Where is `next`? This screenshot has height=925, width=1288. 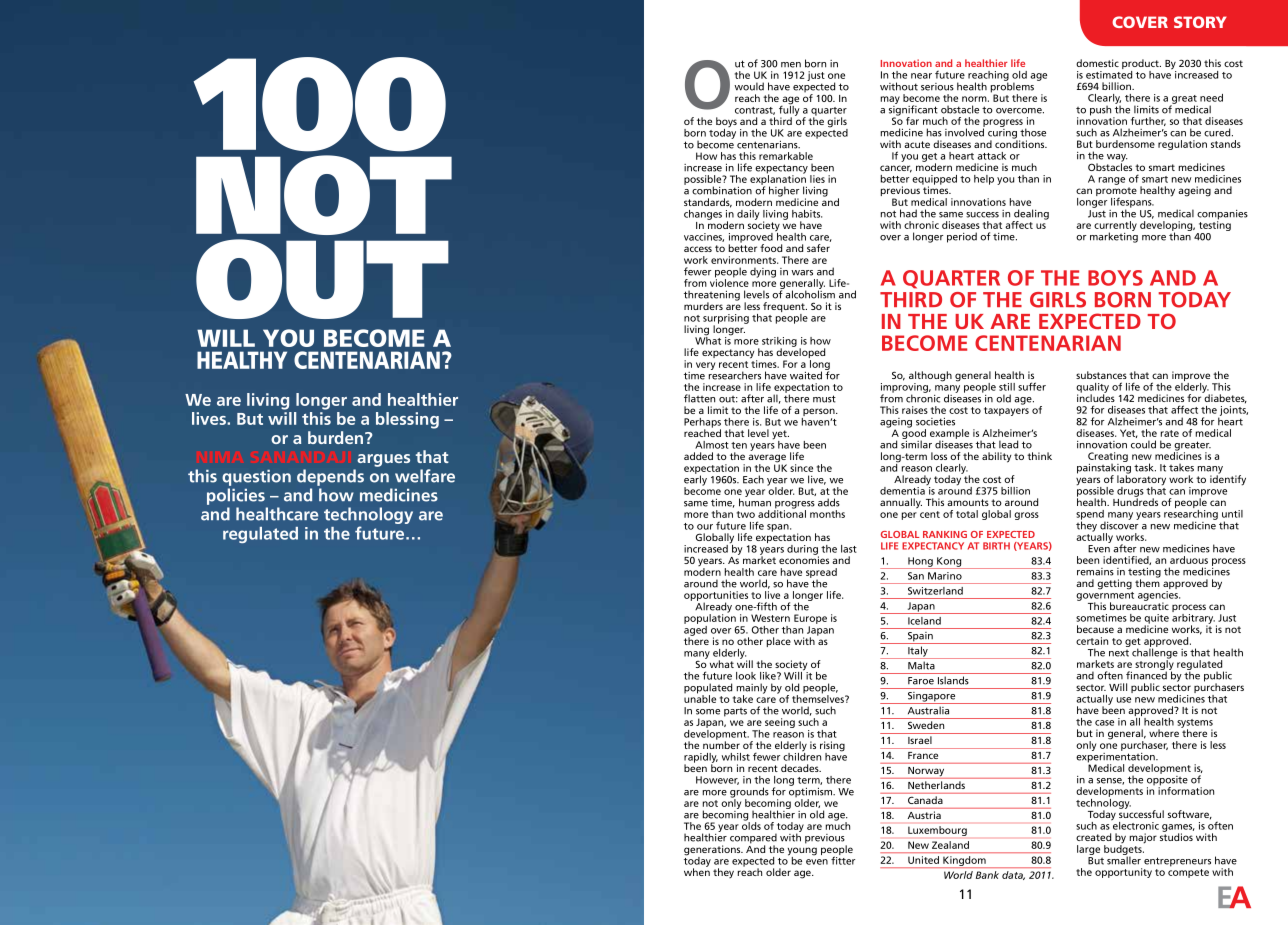
next is located at coordinates (1119, 653).
